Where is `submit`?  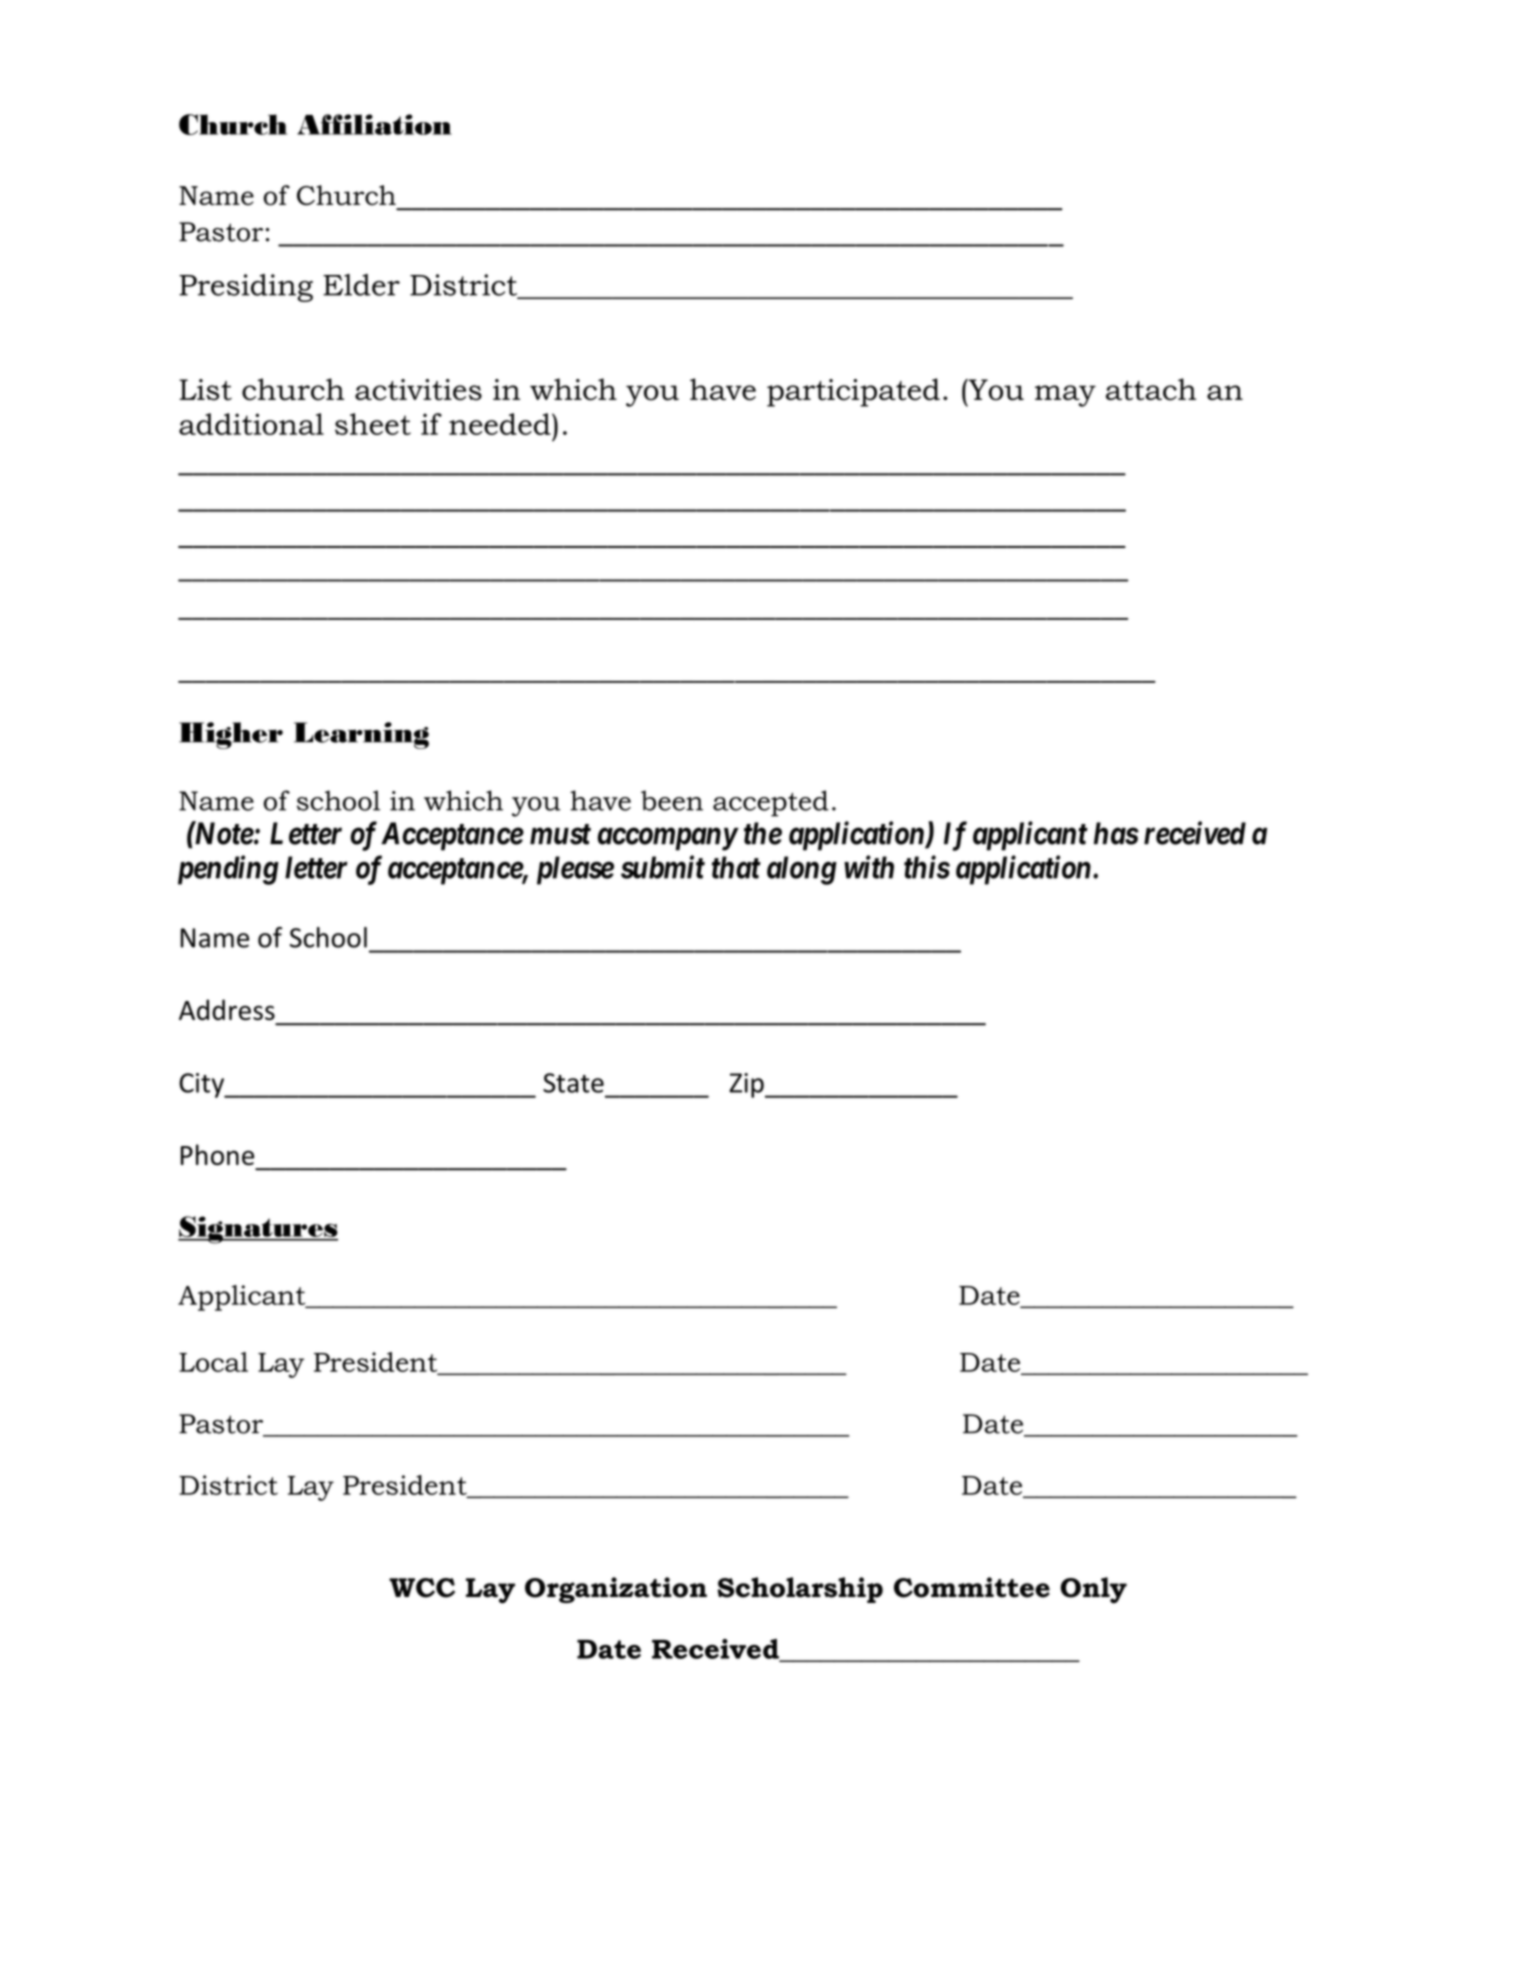
submit is located at coordinates (663, 867).
